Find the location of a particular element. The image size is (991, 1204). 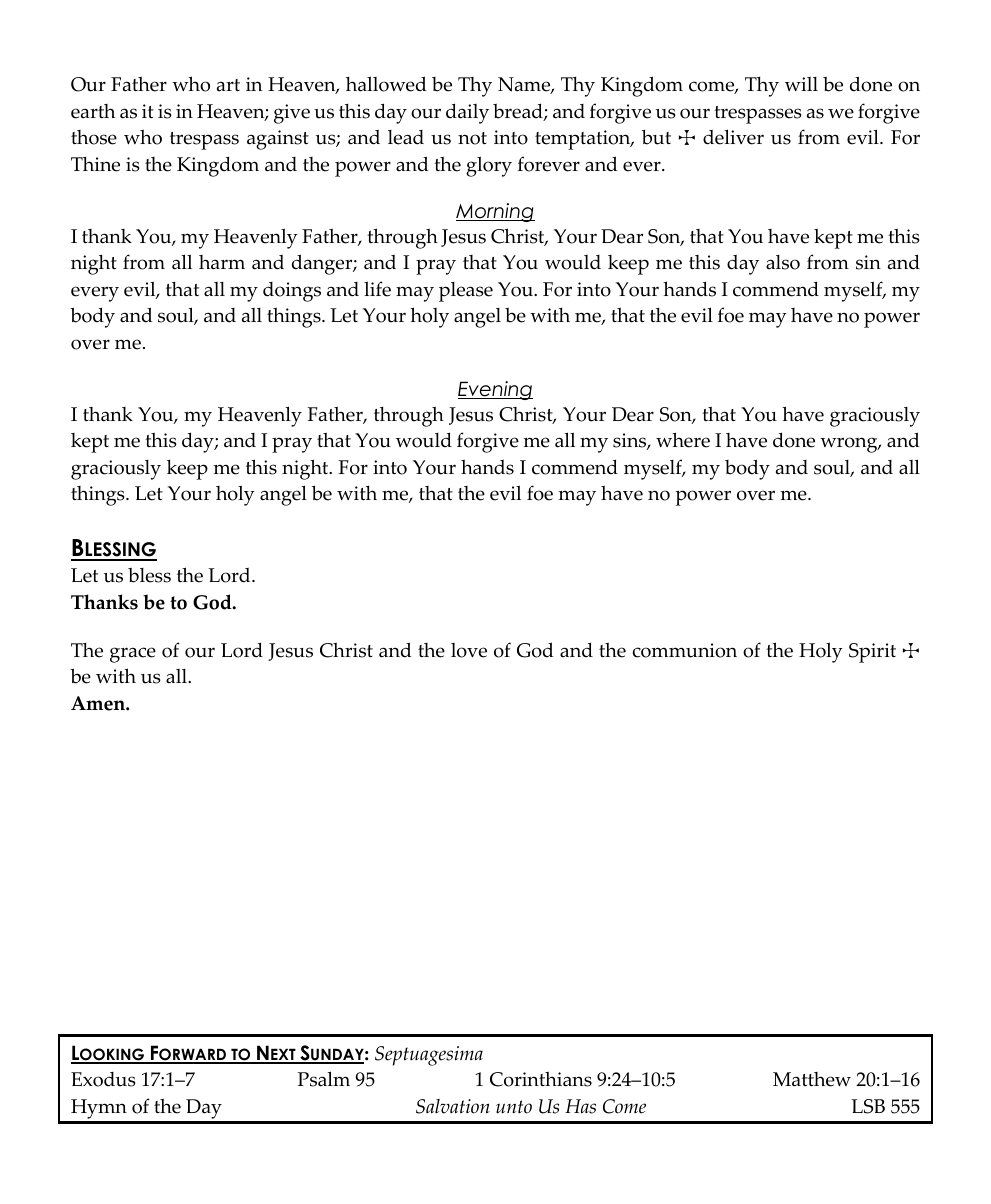

grace is located at coordinates (133, 655).
